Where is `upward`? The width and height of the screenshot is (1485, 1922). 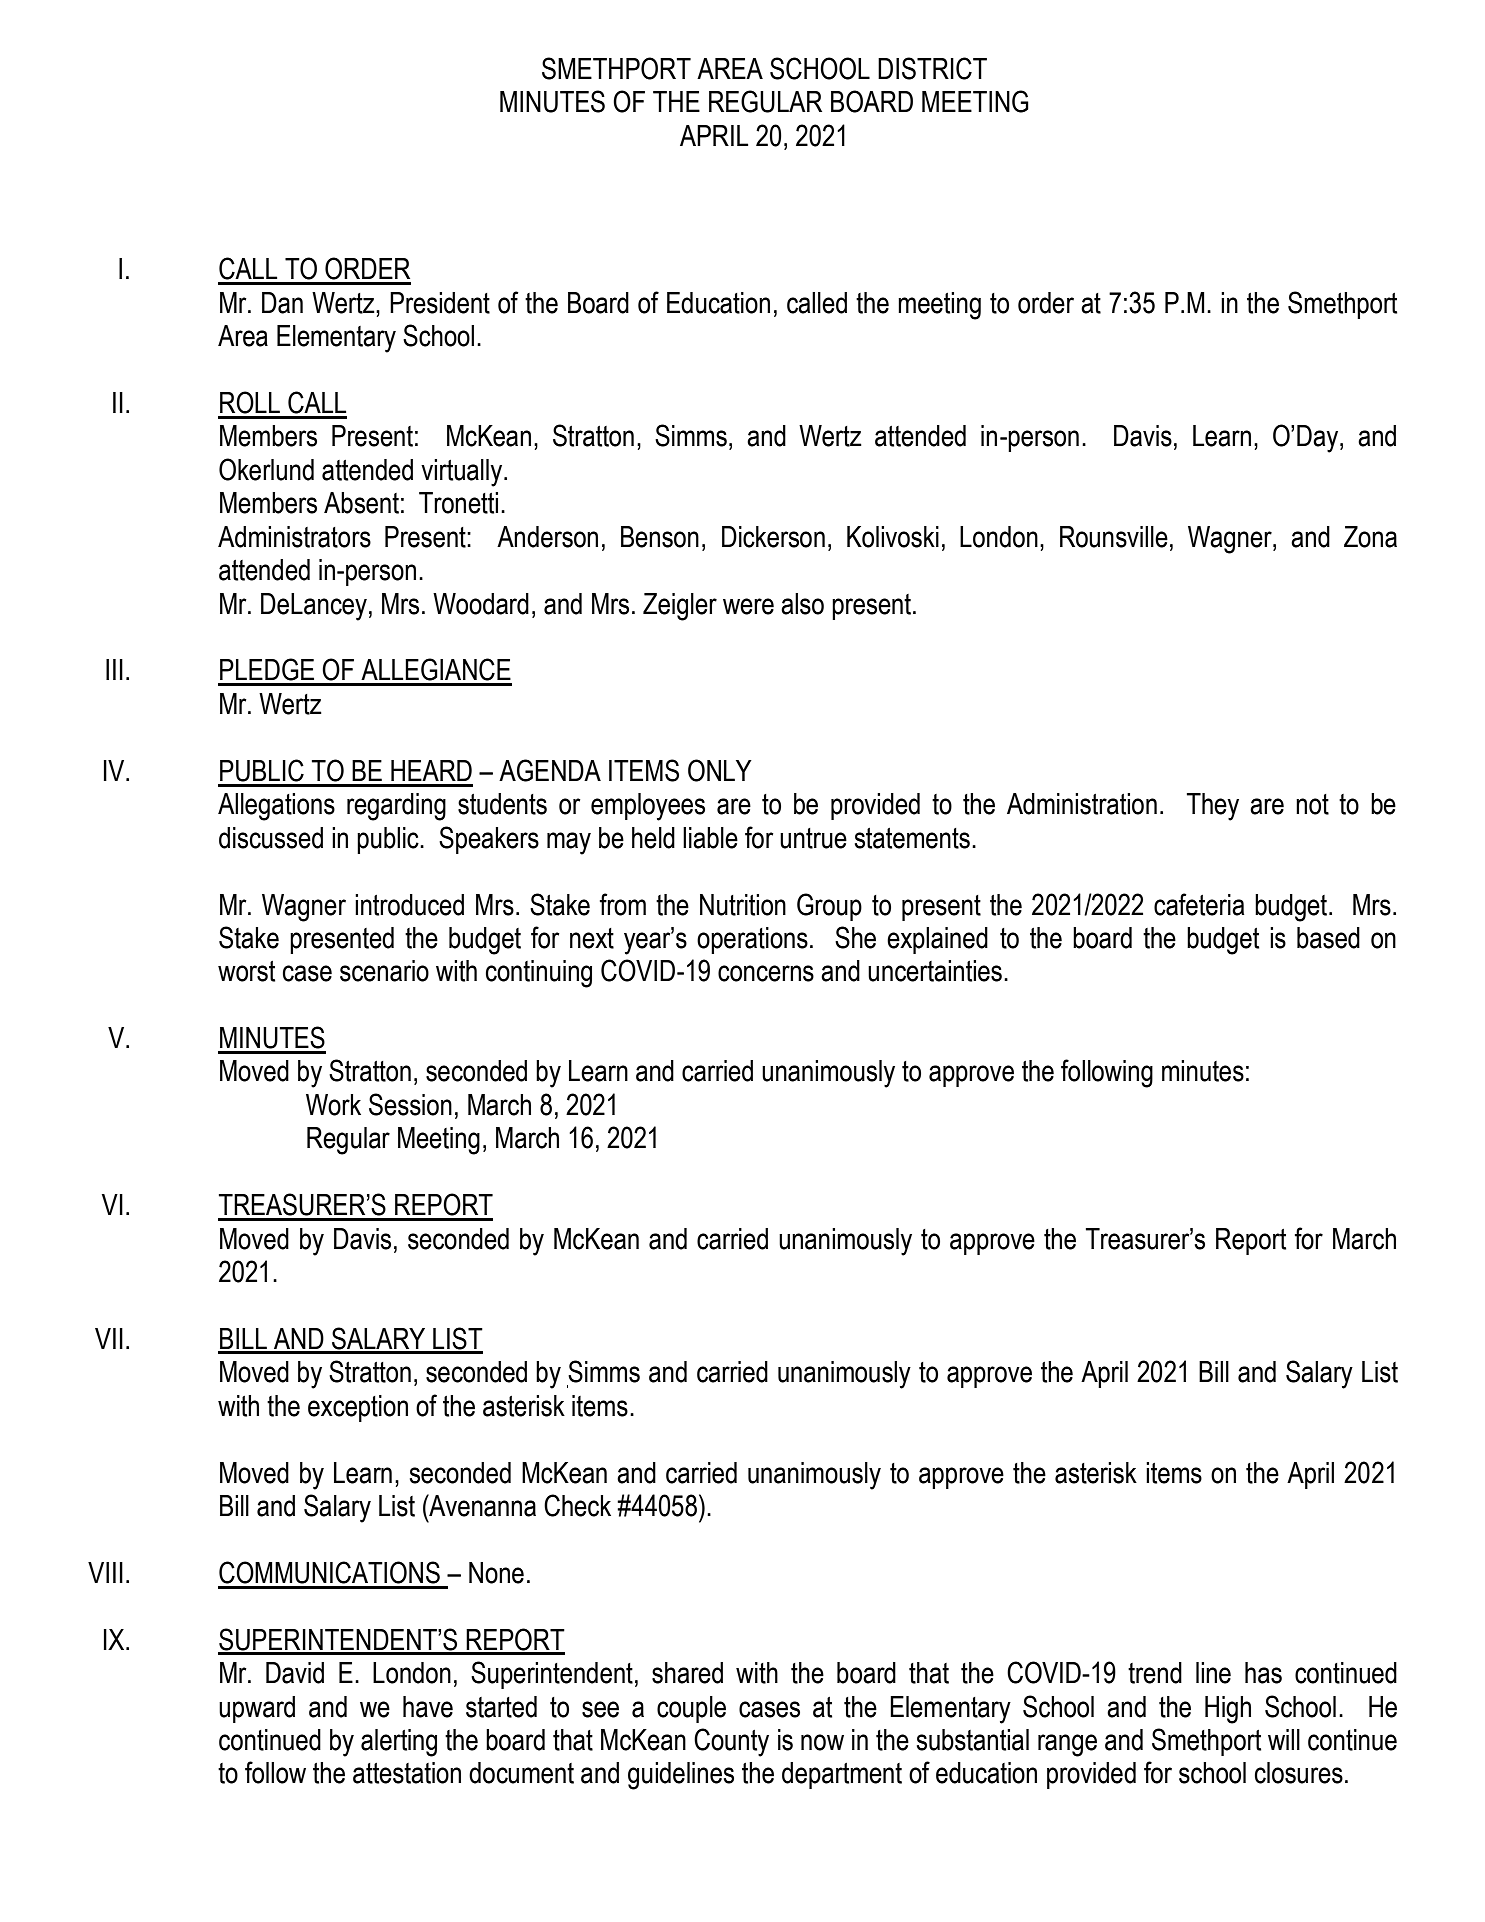 upward is located at coordinates (257, 1709).
